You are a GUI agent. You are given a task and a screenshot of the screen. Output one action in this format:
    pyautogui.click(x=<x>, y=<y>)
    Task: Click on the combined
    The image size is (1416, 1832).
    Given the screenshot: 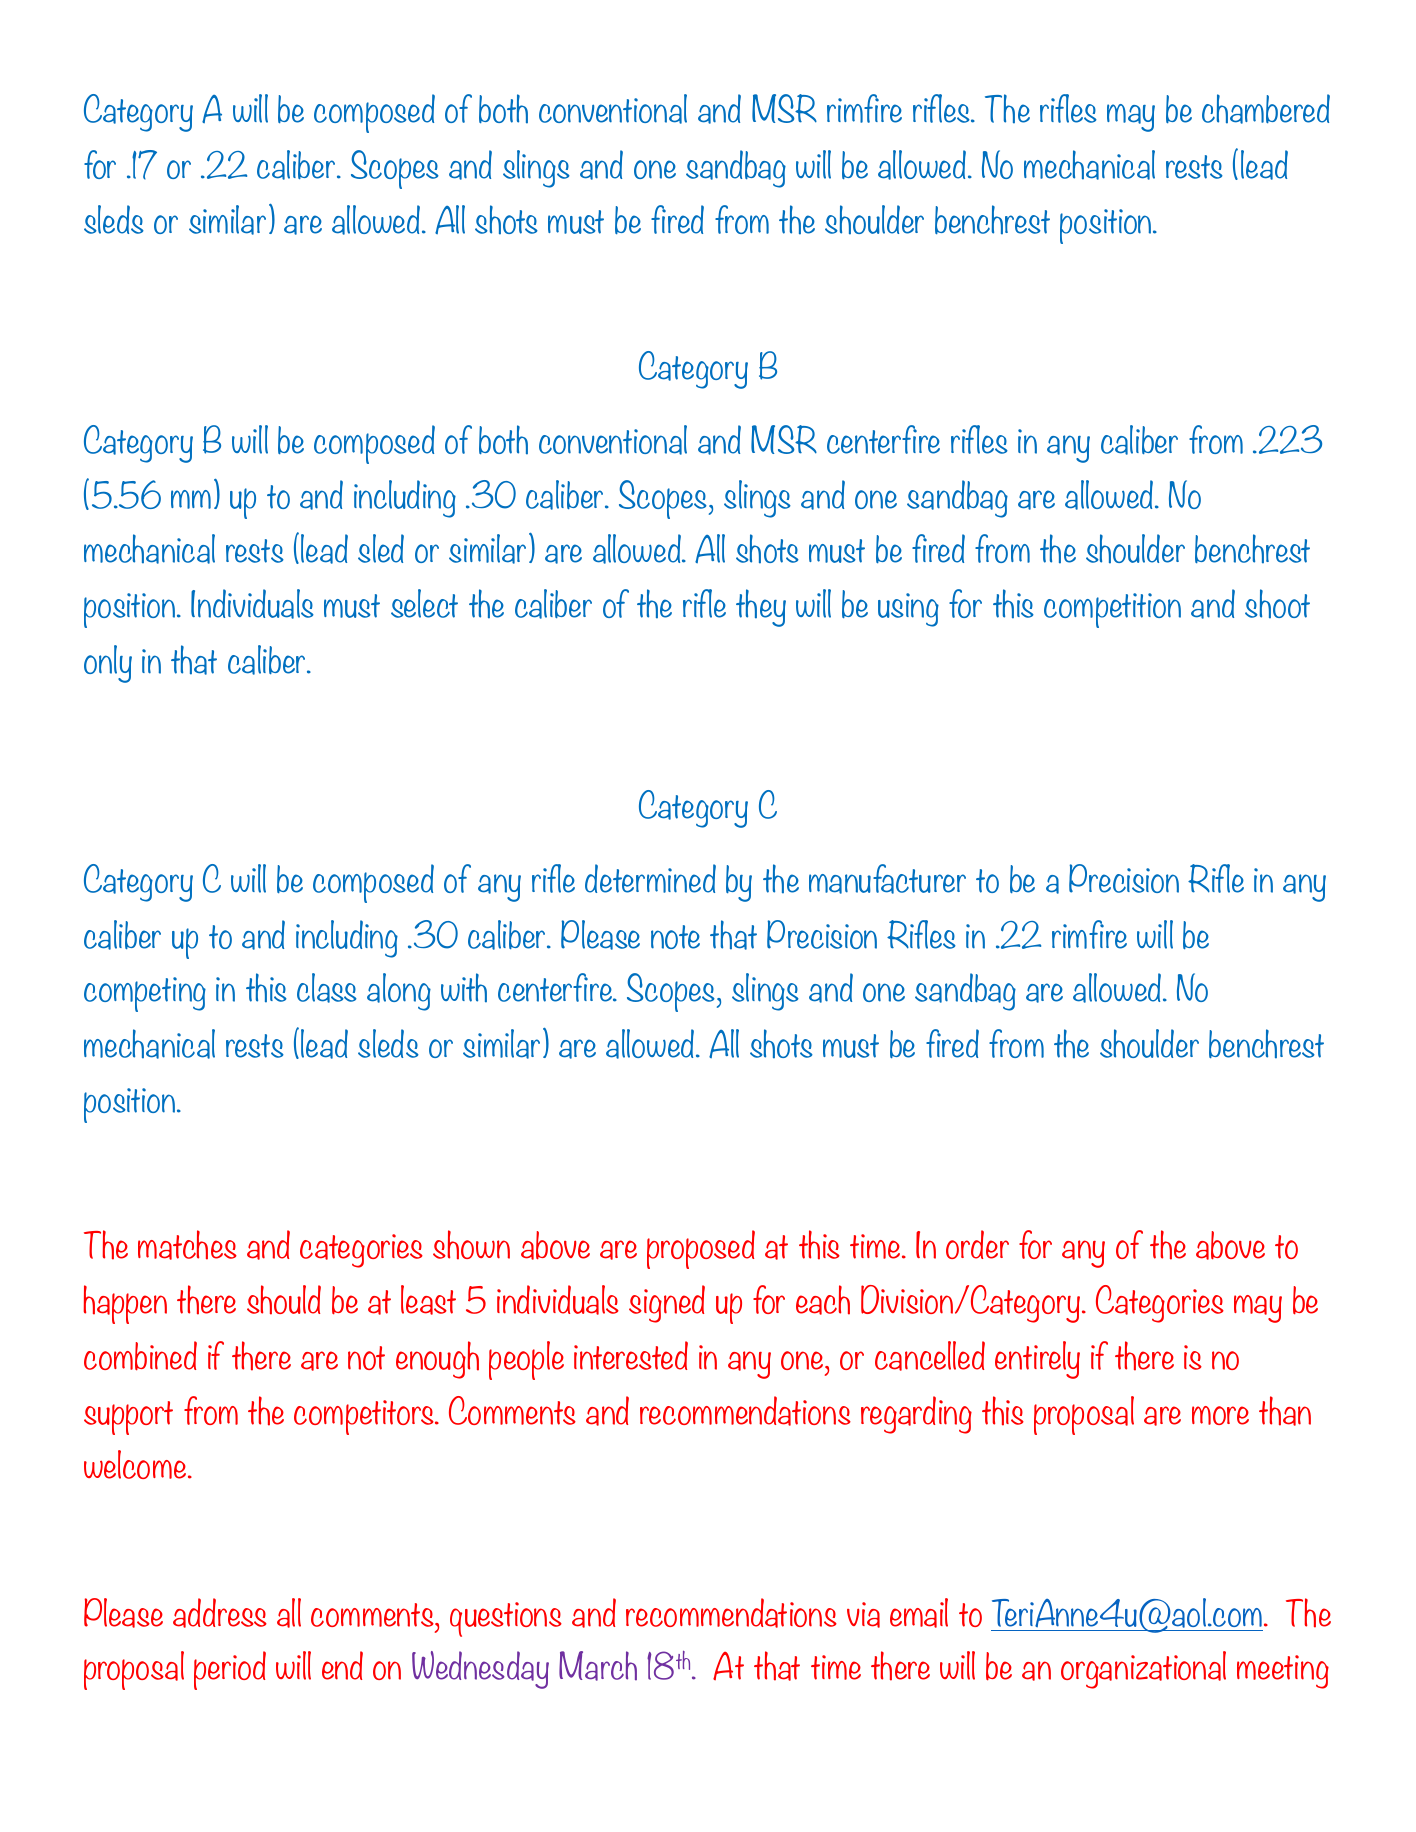 What is the action you would take?
    pyautogui.click(x=140, y=1356)
